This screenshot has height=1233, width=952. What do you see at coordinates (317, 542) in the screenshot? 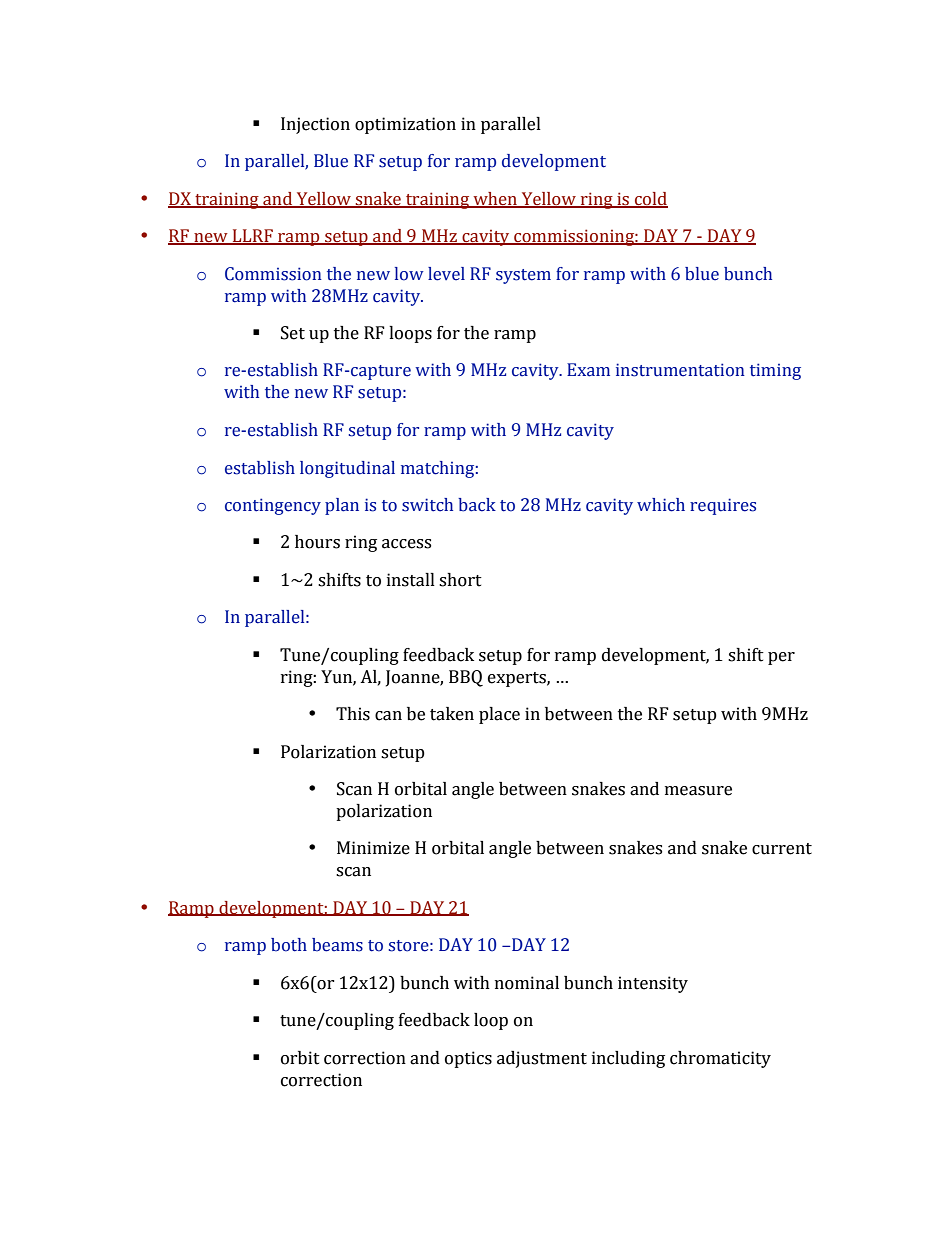
I see `hours` at bounding box center [317, 542].
